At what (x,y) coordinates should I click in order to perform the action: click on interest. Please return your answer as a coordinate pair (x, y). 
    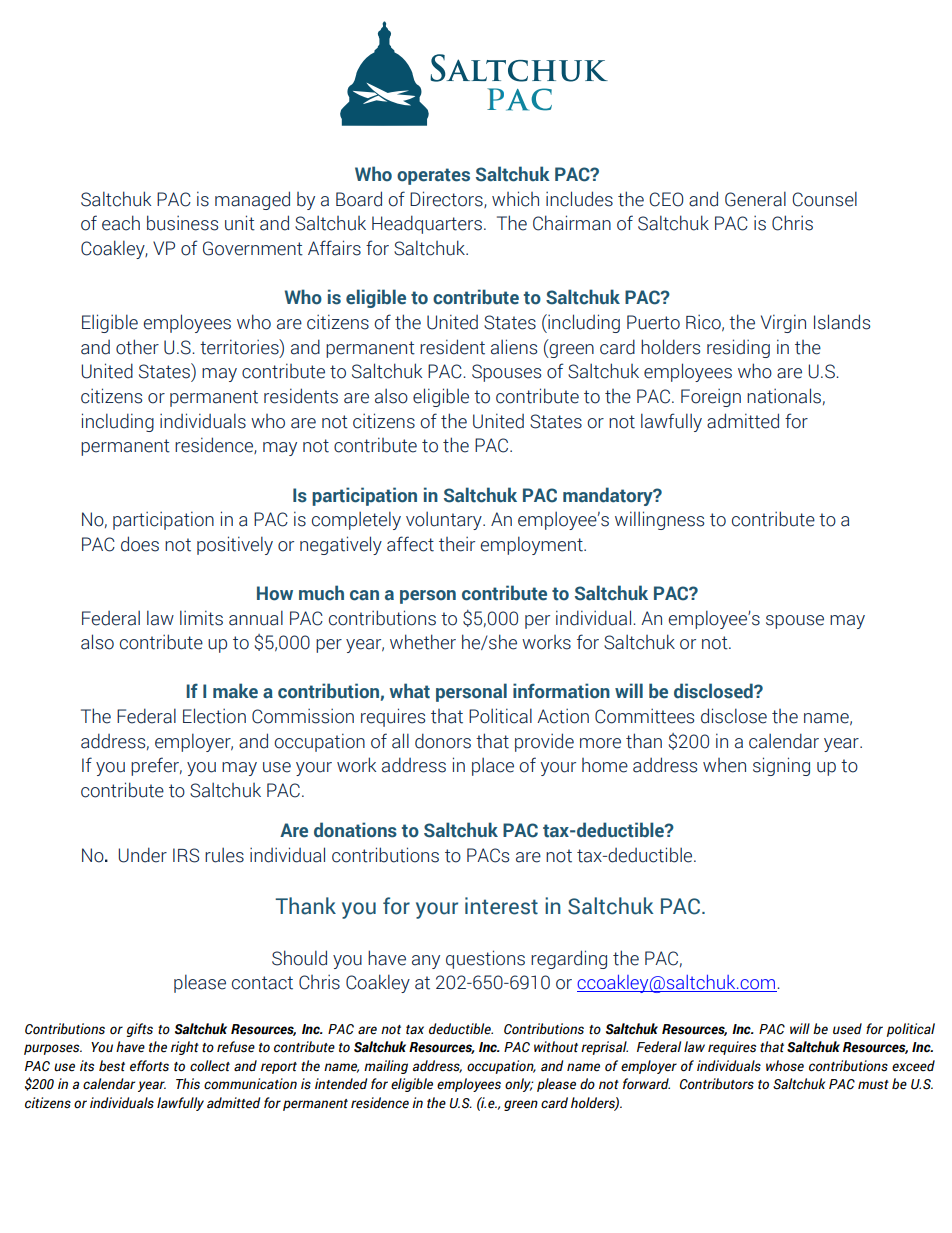
    Looking at the image, I should click on (501, 906).
